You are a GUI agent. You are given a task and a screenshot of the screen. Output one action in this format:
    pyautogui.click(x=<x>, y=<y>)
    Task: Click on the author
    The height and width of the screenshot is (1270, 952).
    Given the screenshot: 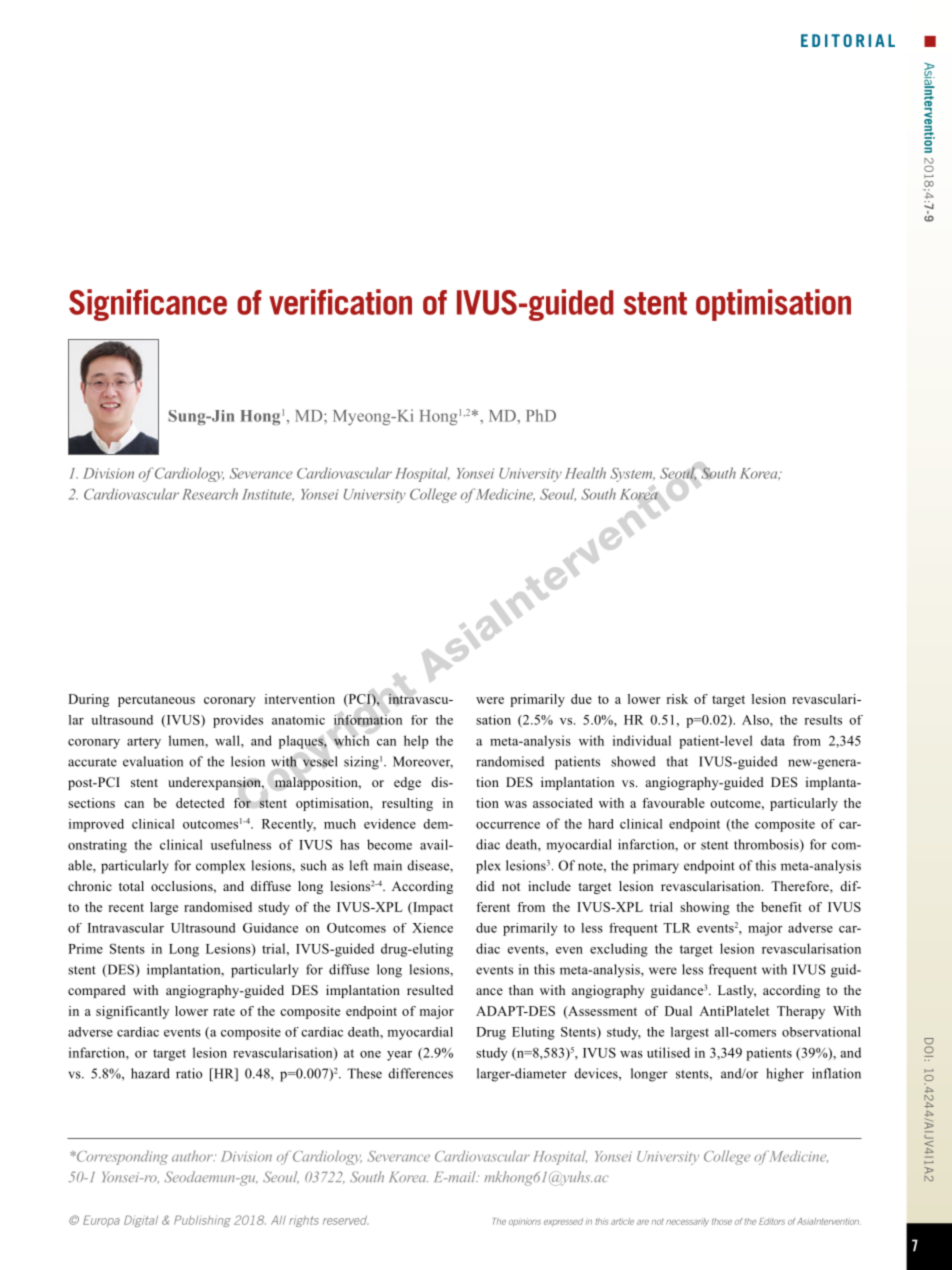 What is the action you would take?
    pyautogui.click(x=193, y=1156)
